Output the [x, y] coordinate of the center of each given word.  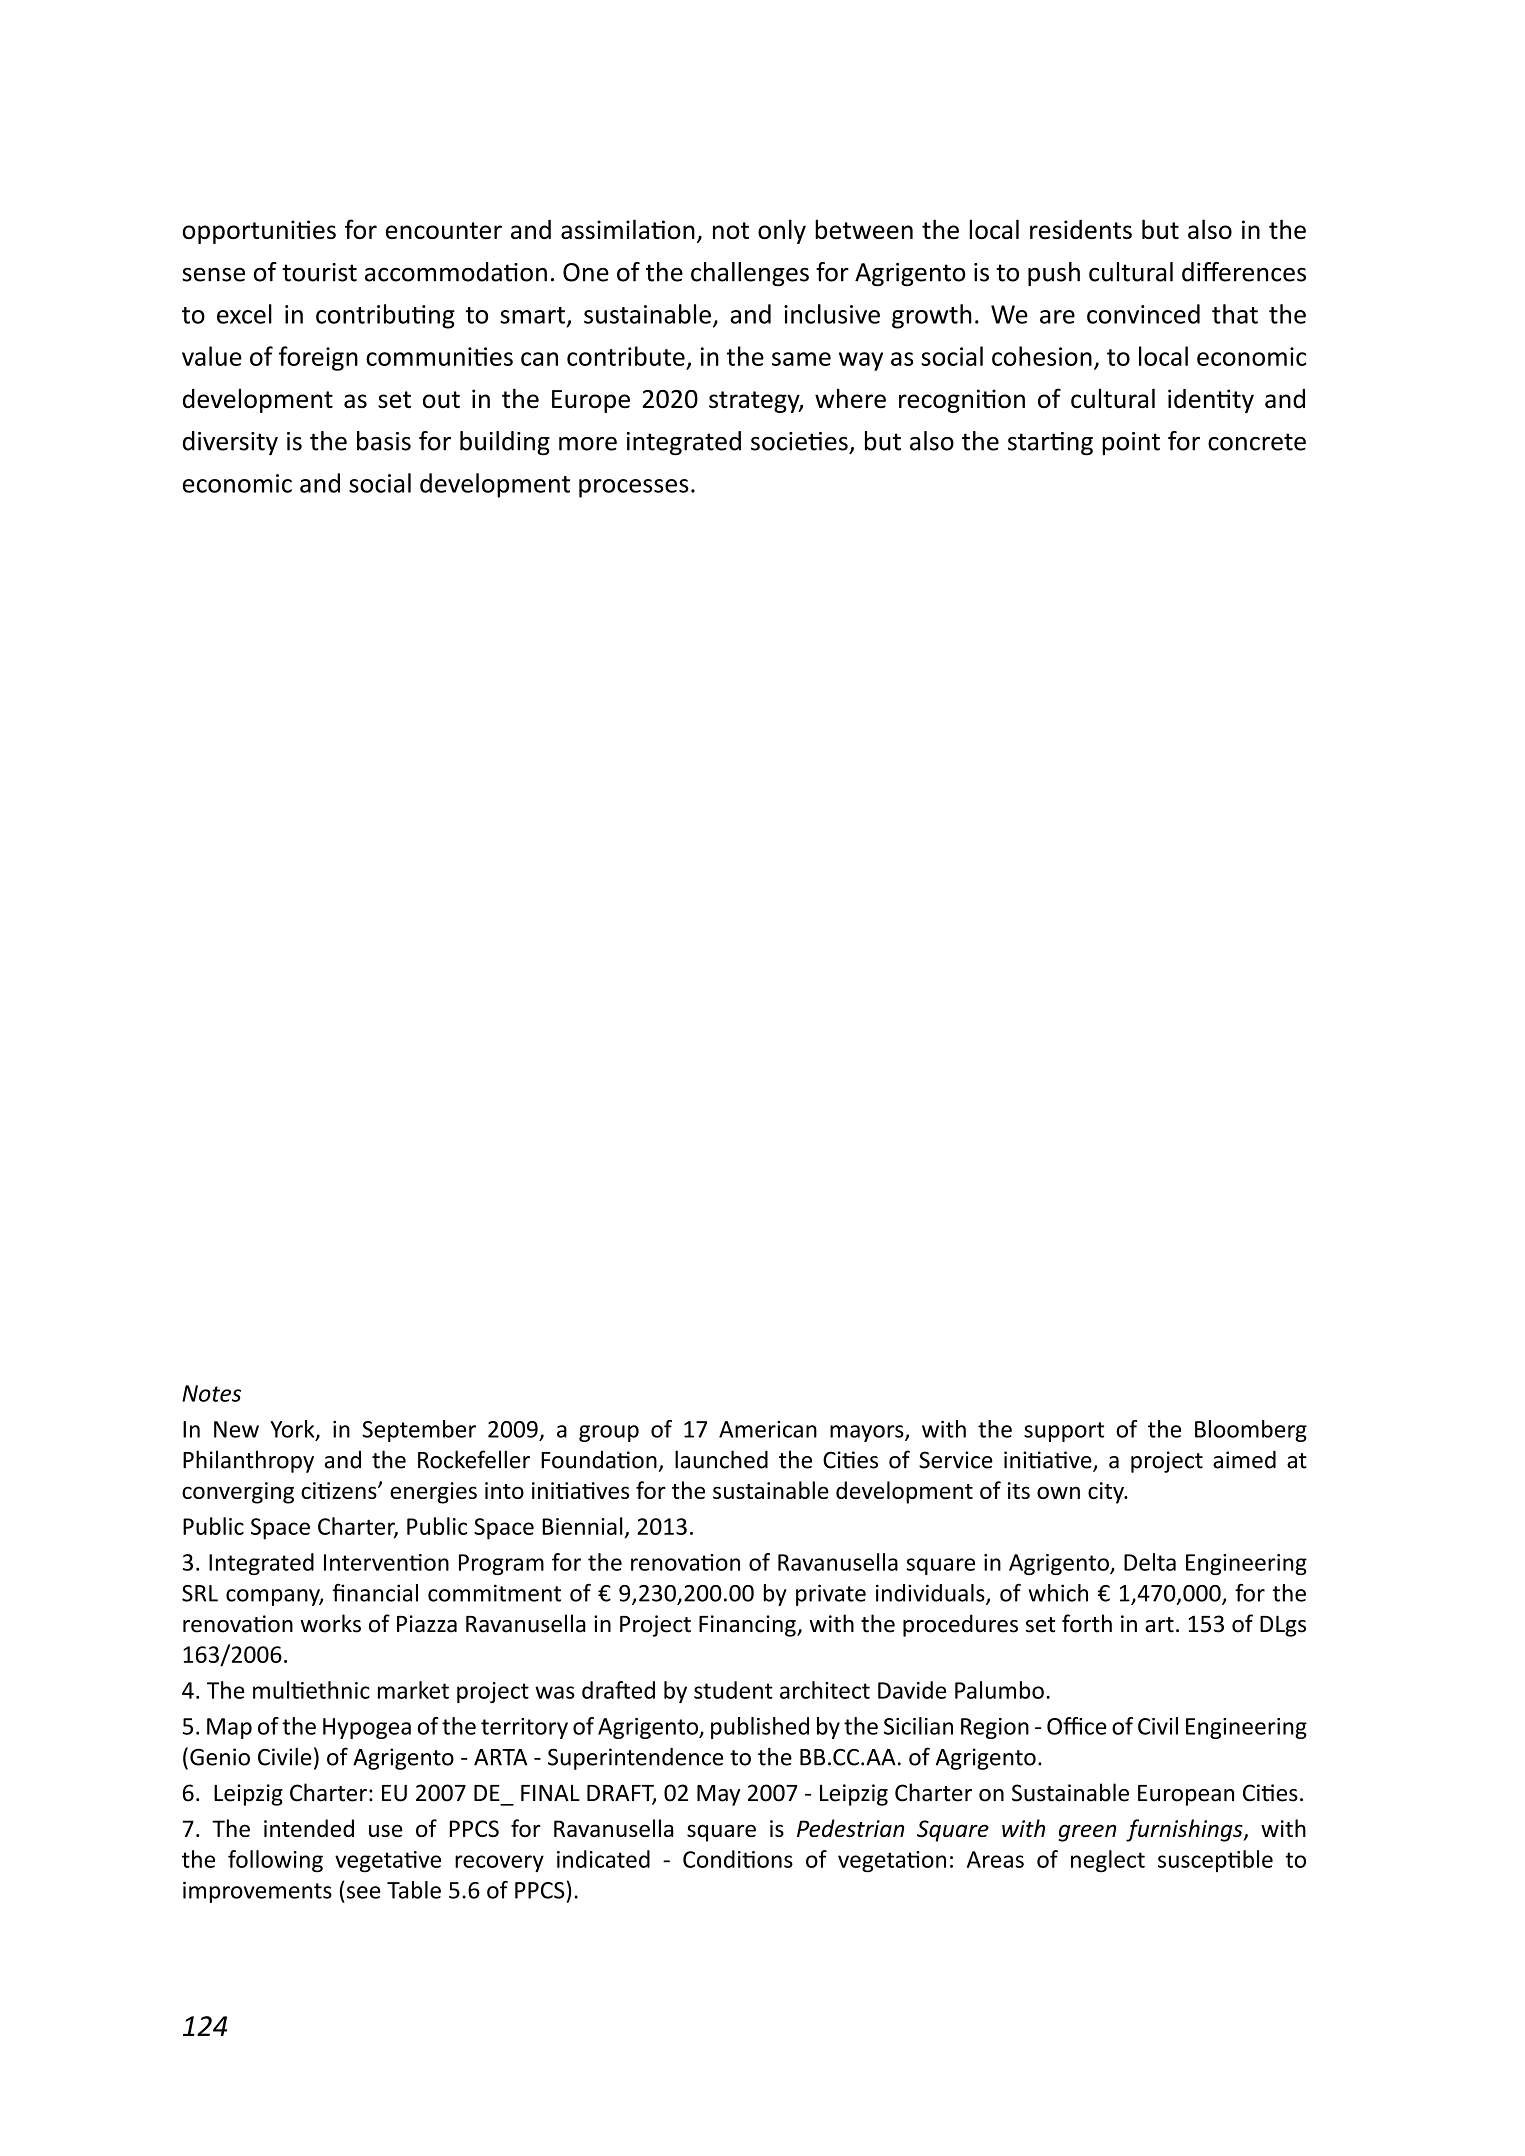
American [768, 1429]
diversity [230, 443]
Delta [1150, 1562]
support [1064, 1432]
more [588, 444]
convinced [1143, 314]
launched [721, 1459]
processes [634, 488]
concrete [1257, 442]
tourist [319, 272]
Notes [211, 1393]
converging [238, 1493]
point [1131, 443]
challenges [750, 274]
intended [309, 1828]
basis [384, 441]
